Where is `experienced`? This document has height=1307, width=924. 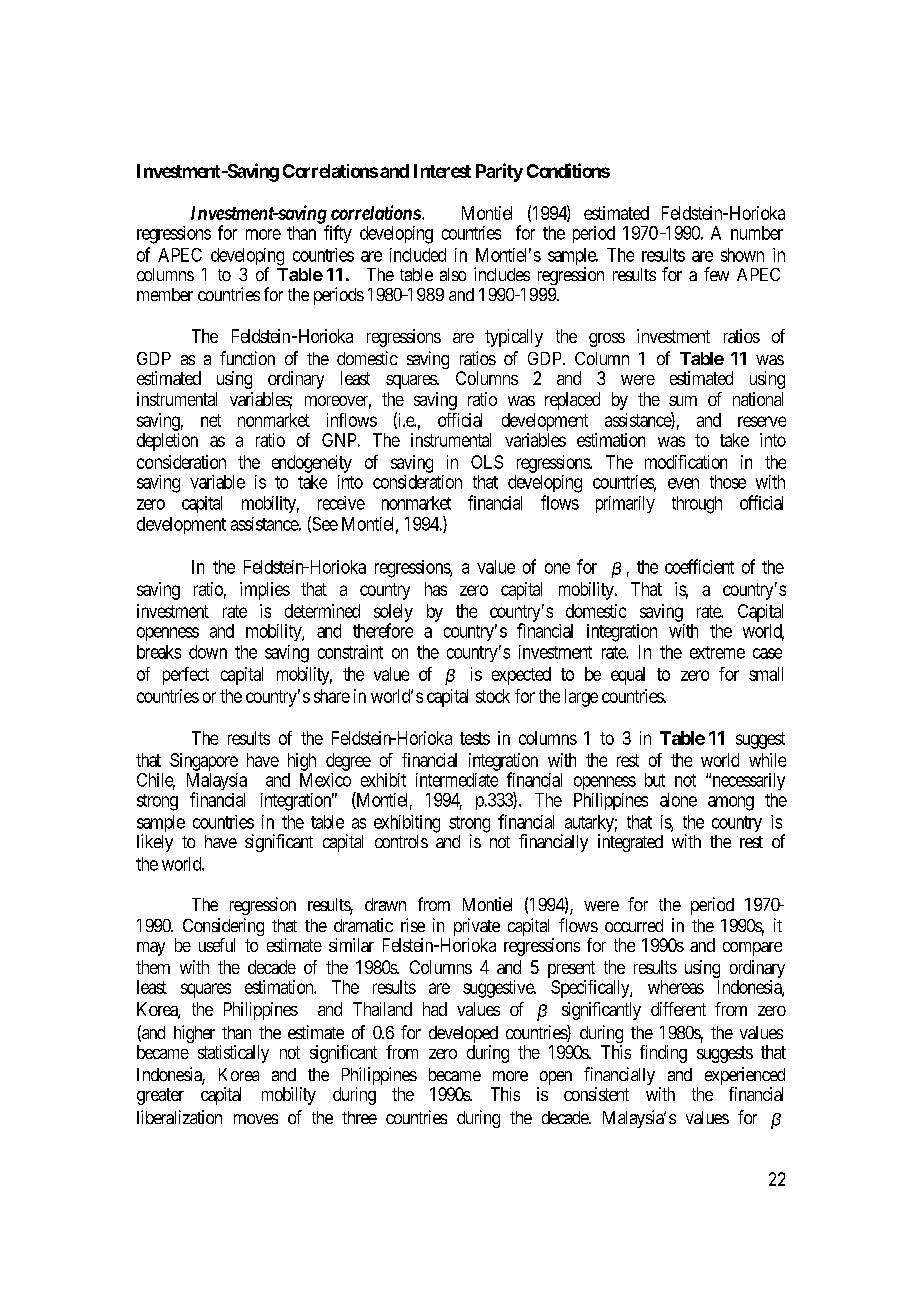 experienced is located at coordinates (745, 1077).
